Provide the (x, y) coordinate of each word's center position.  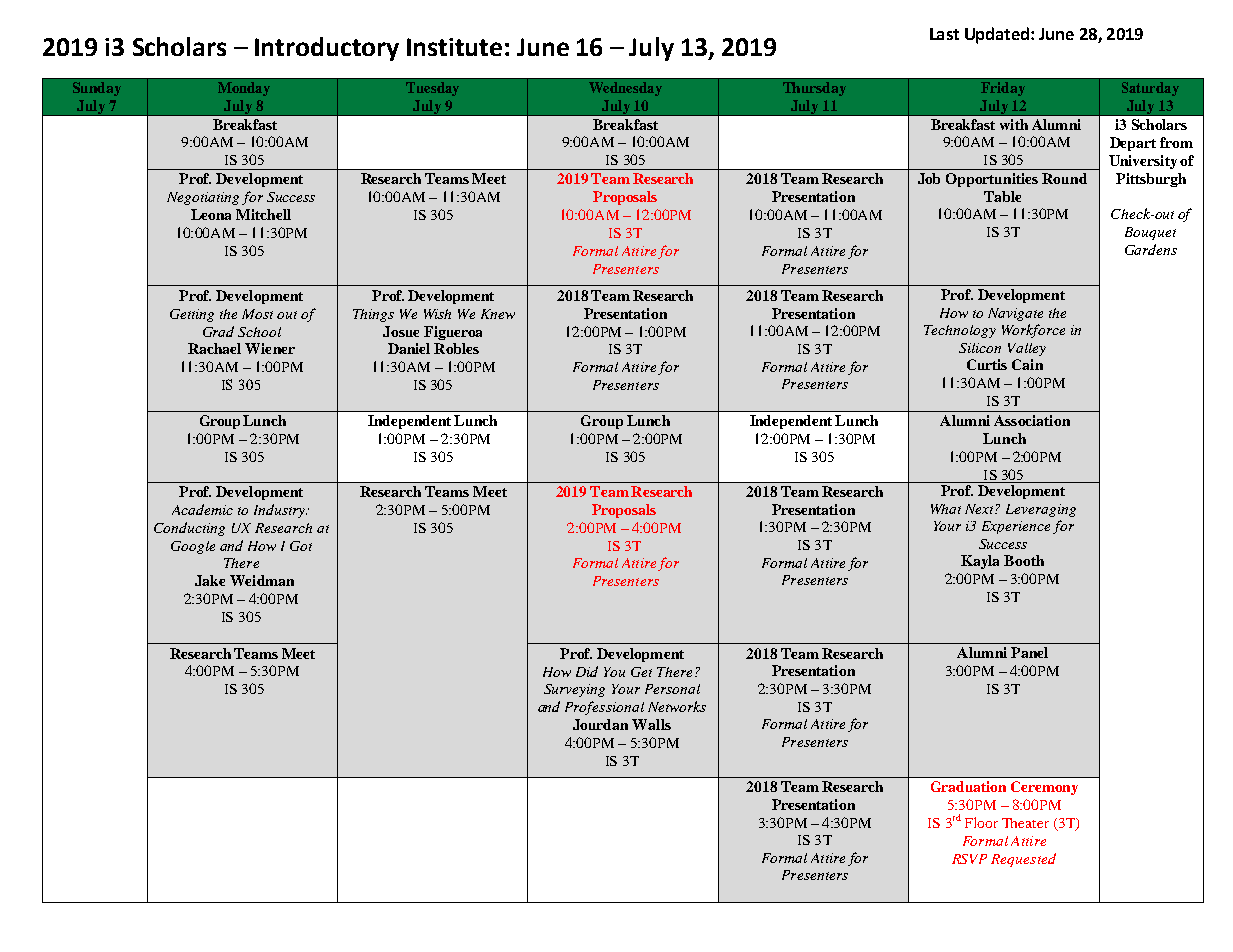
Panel (1029, 652)
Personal (672, 689)
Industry (280, 511)
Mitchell (263, 214)
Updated (998, 35)
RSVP (969, 859)
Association (1032, 420)
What (946, 509)
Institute (454, 47)
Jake (210, 580)
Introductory (327, 49)
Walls (651, 724)
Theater (1025, 823)
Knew (498, 314)
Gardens (1151, 249)
